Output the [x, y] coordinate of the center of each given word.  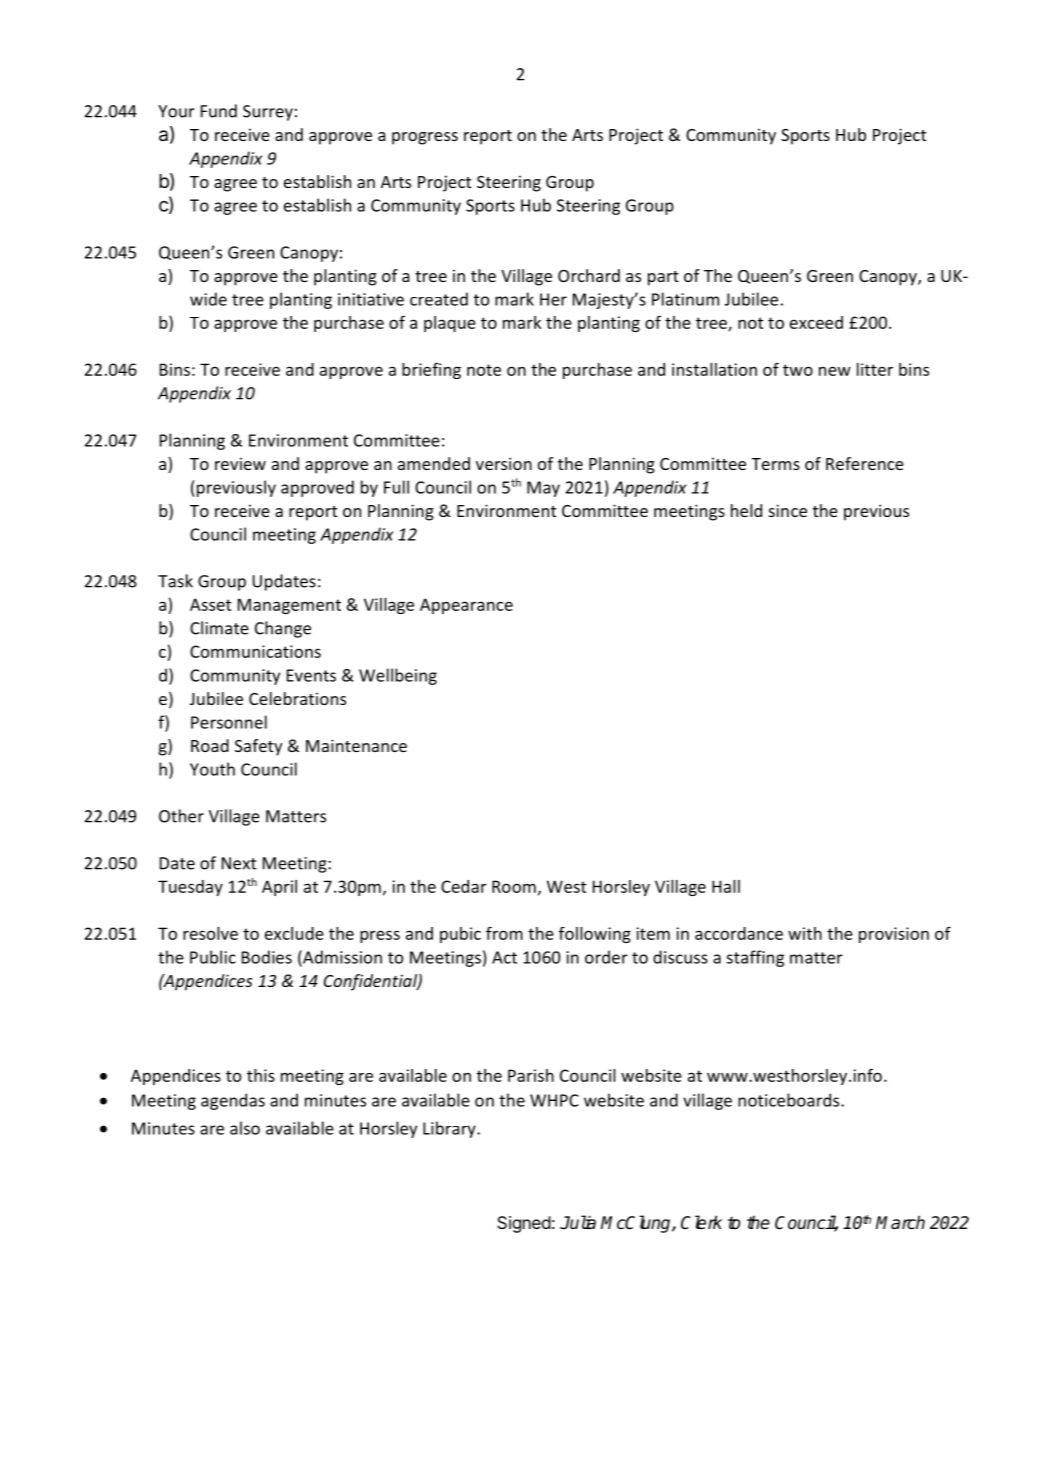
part [663, 278]
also [245, 1128]
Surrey [268, 113]
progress [425, 138]
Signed [524, 1224]
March [900, 1222]
